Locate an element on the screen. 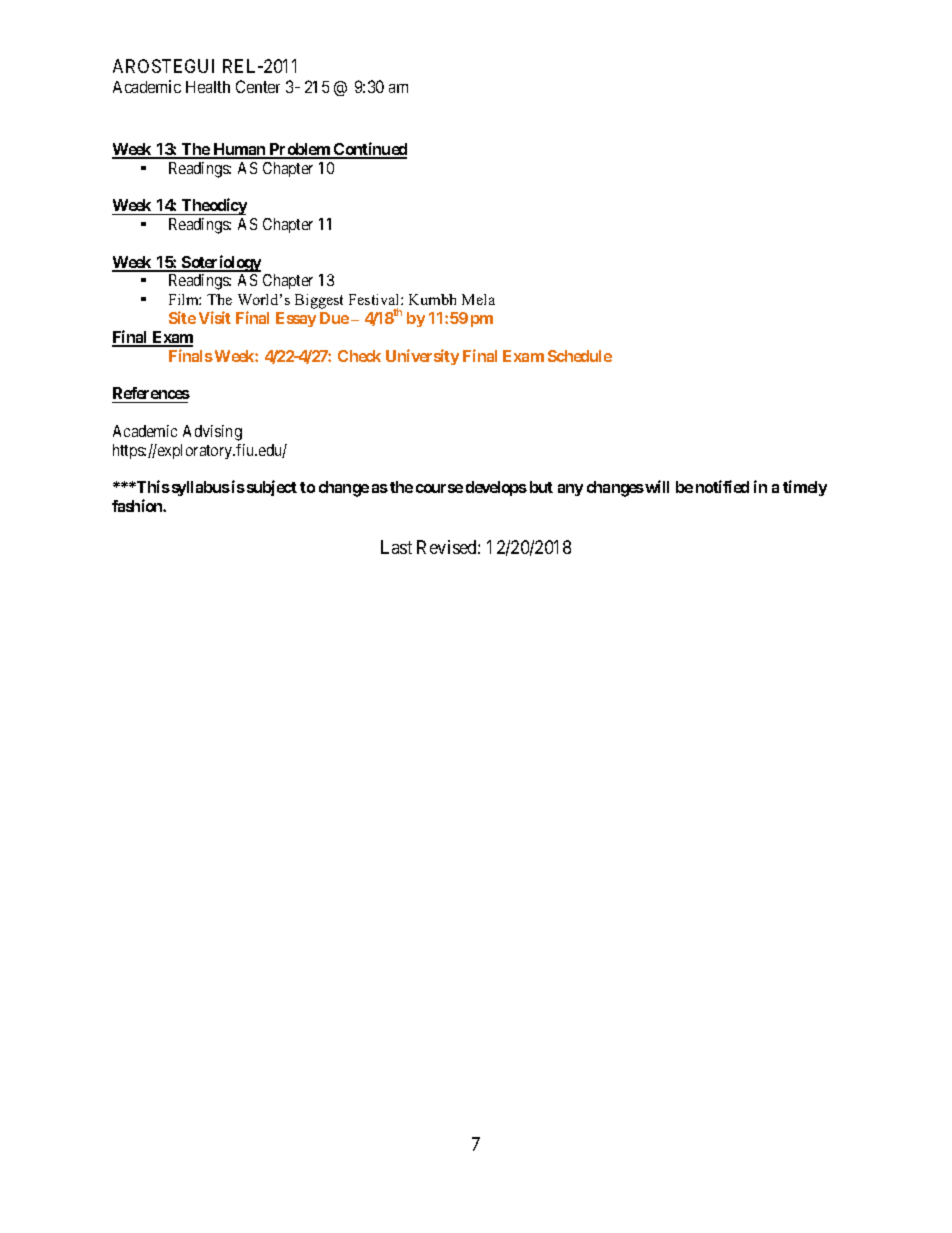  Human is located at coordinates (239, 150).
